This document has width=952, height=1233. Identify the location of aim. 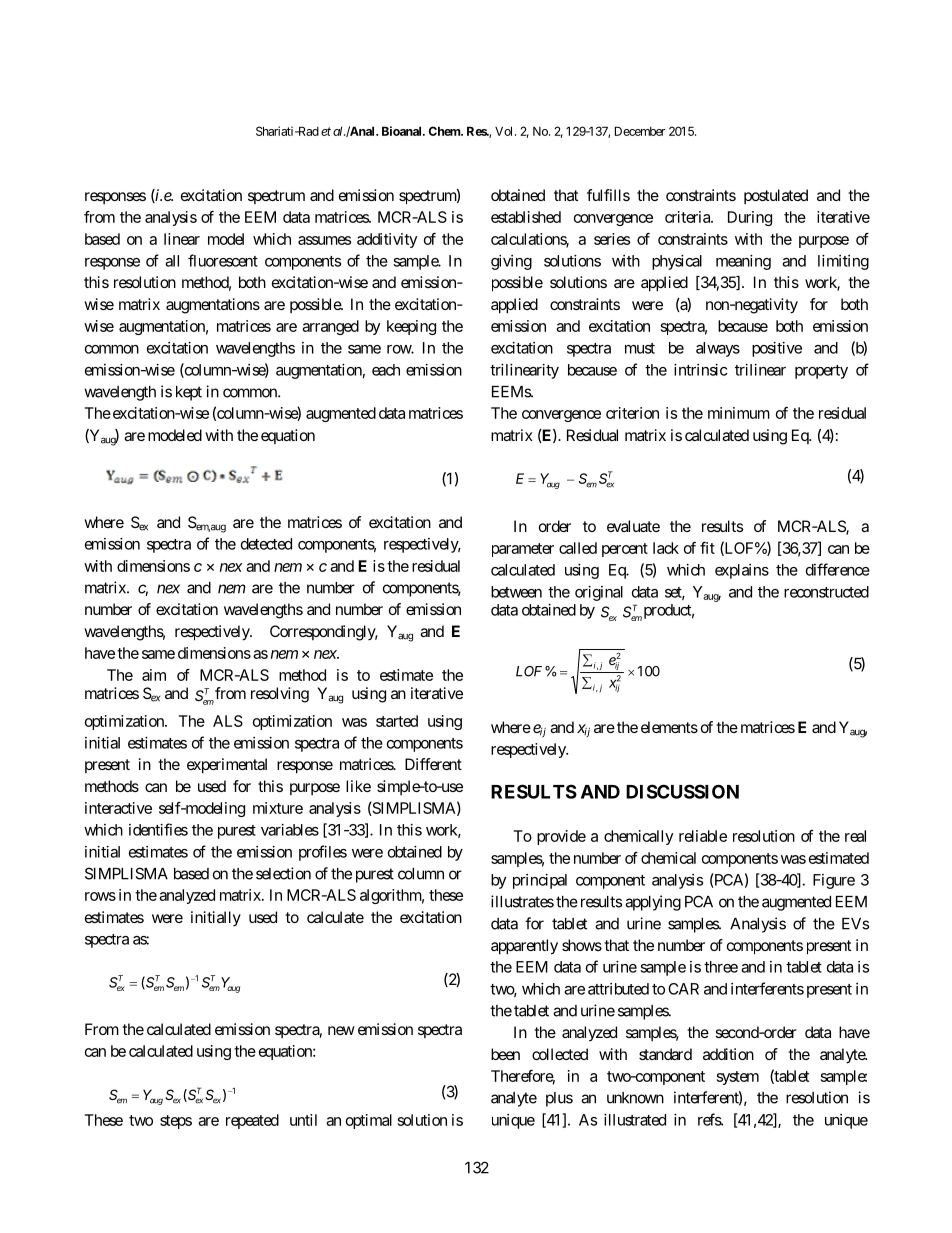
(154, 675).
